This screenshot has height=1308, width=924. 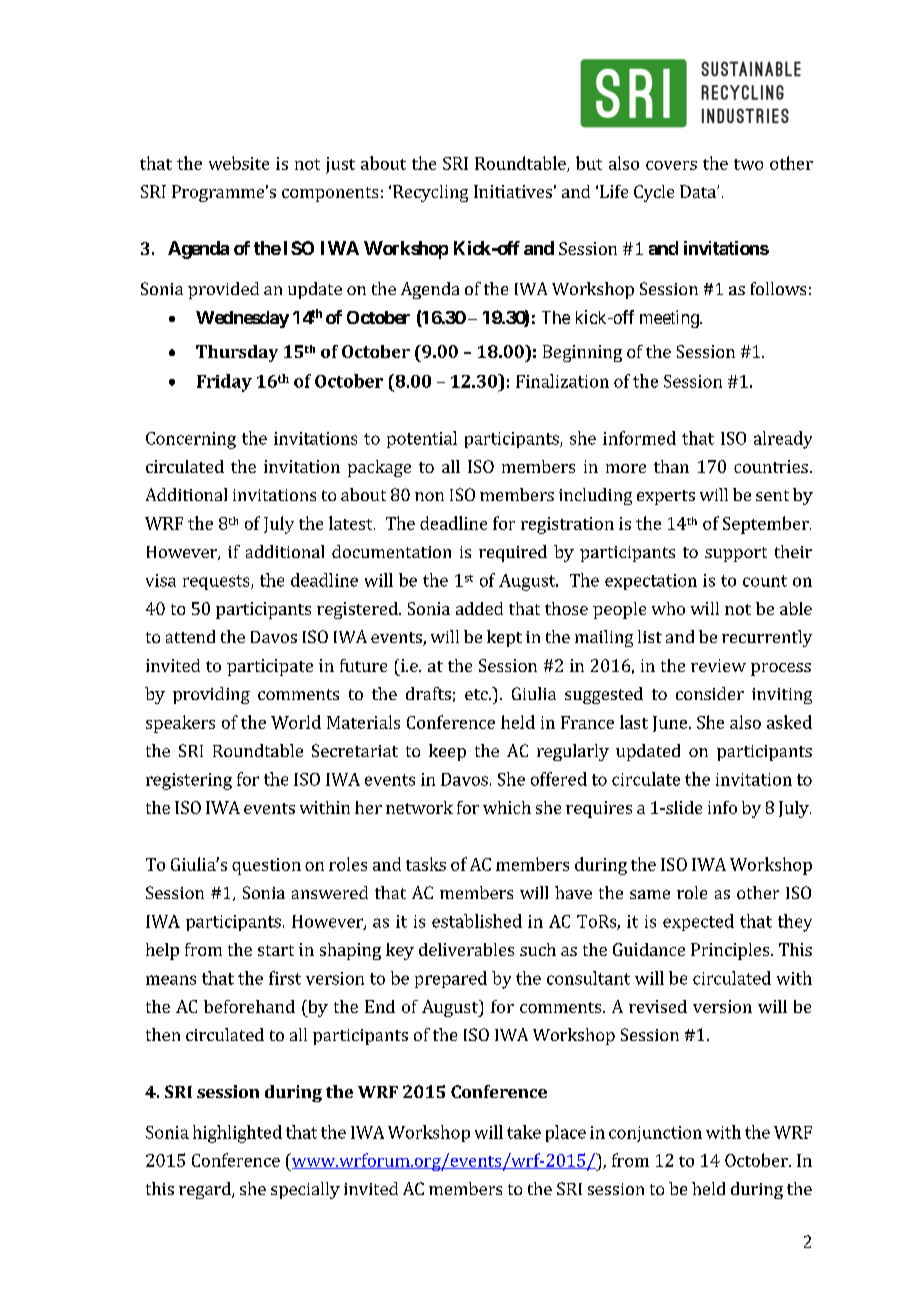 What do you see at coordinates (524, 1132) in the screenshot?
I see `take` at bounding box center [524, 1132].
